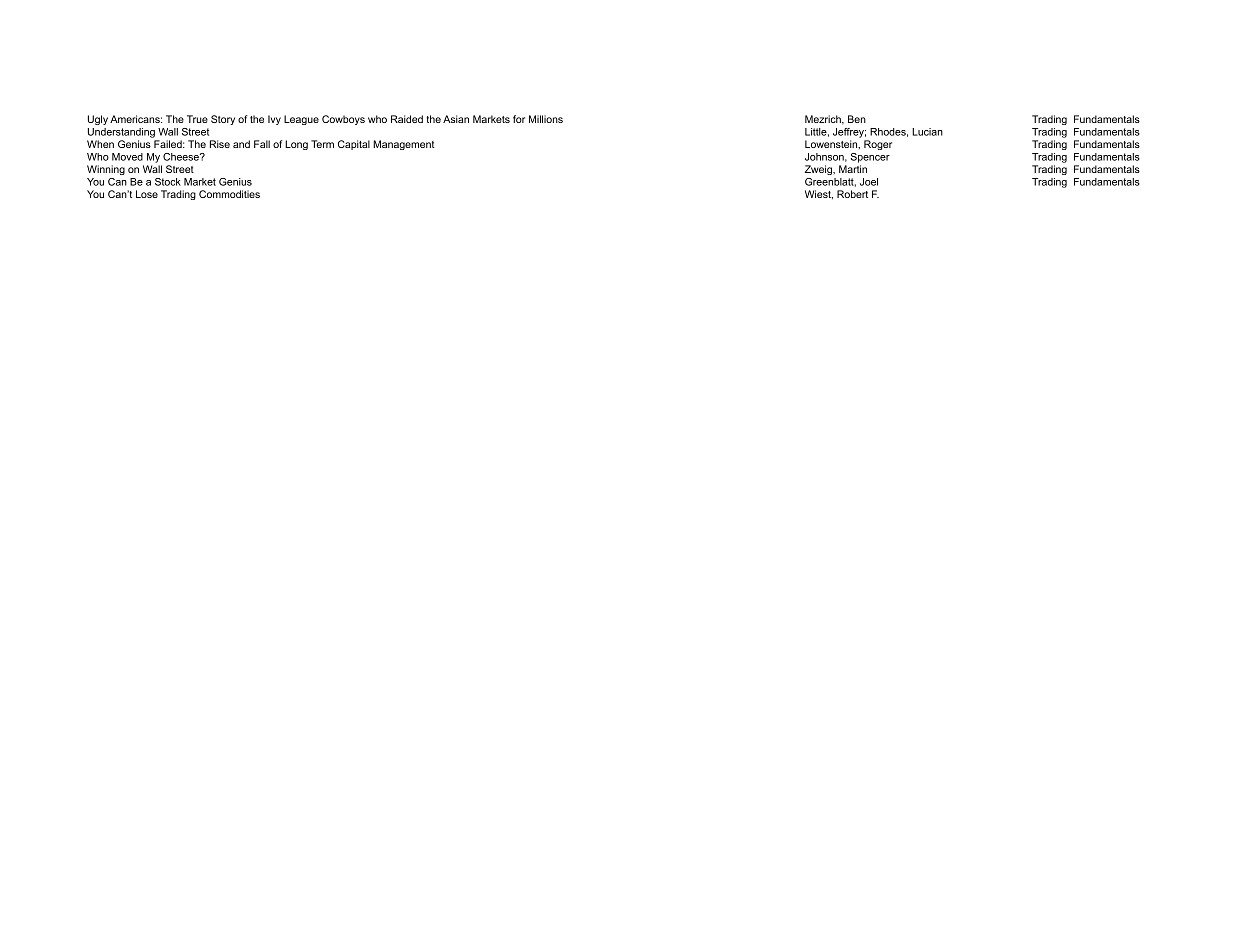 The width and height of the screenshot is (1233, 952). Describe the element at coordinates (127, 157) in the screenshot. I see `Moved` at that location.
